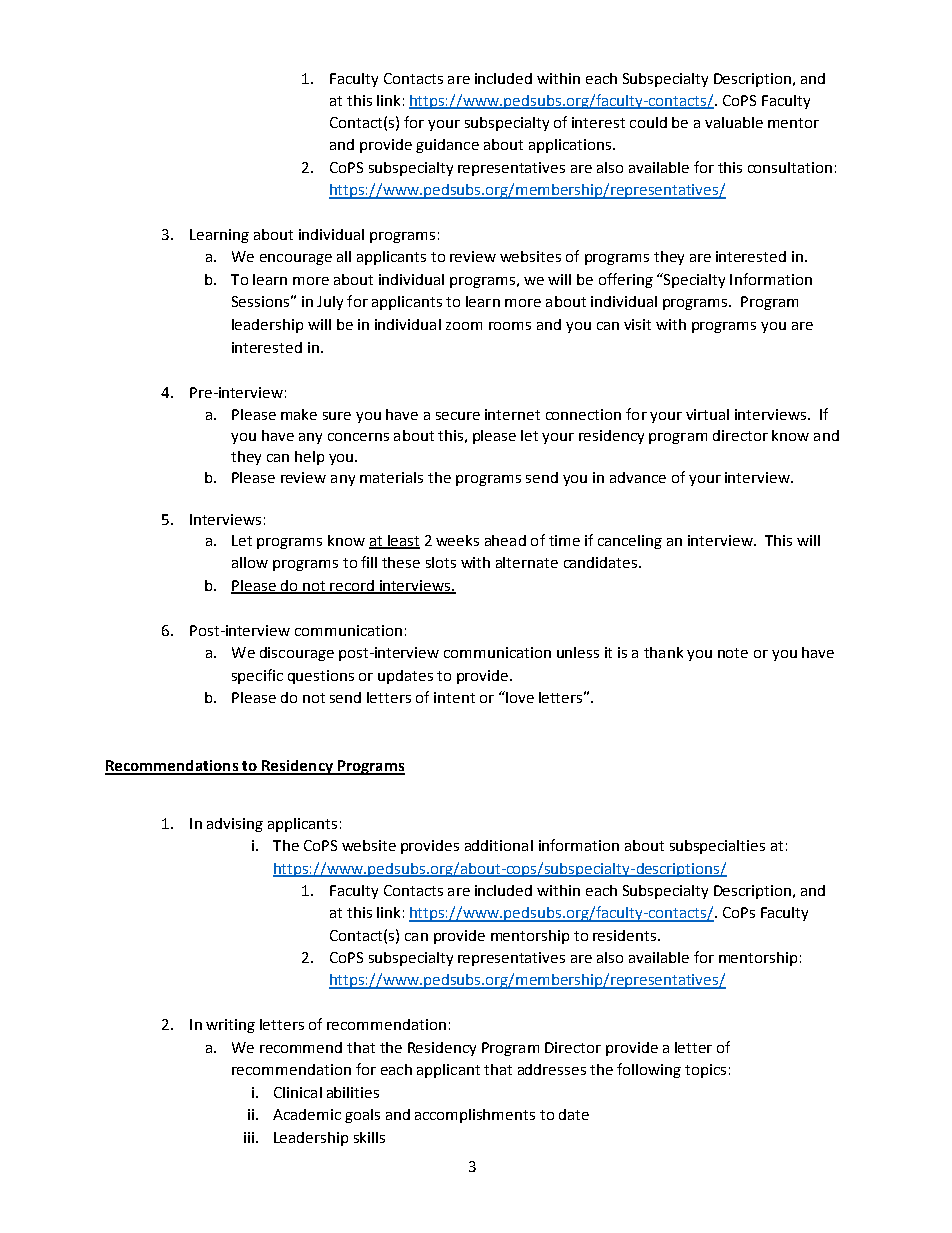  Describe the element at coordinates (475, 1116) in the document. I see `accomplishments` at that location.
